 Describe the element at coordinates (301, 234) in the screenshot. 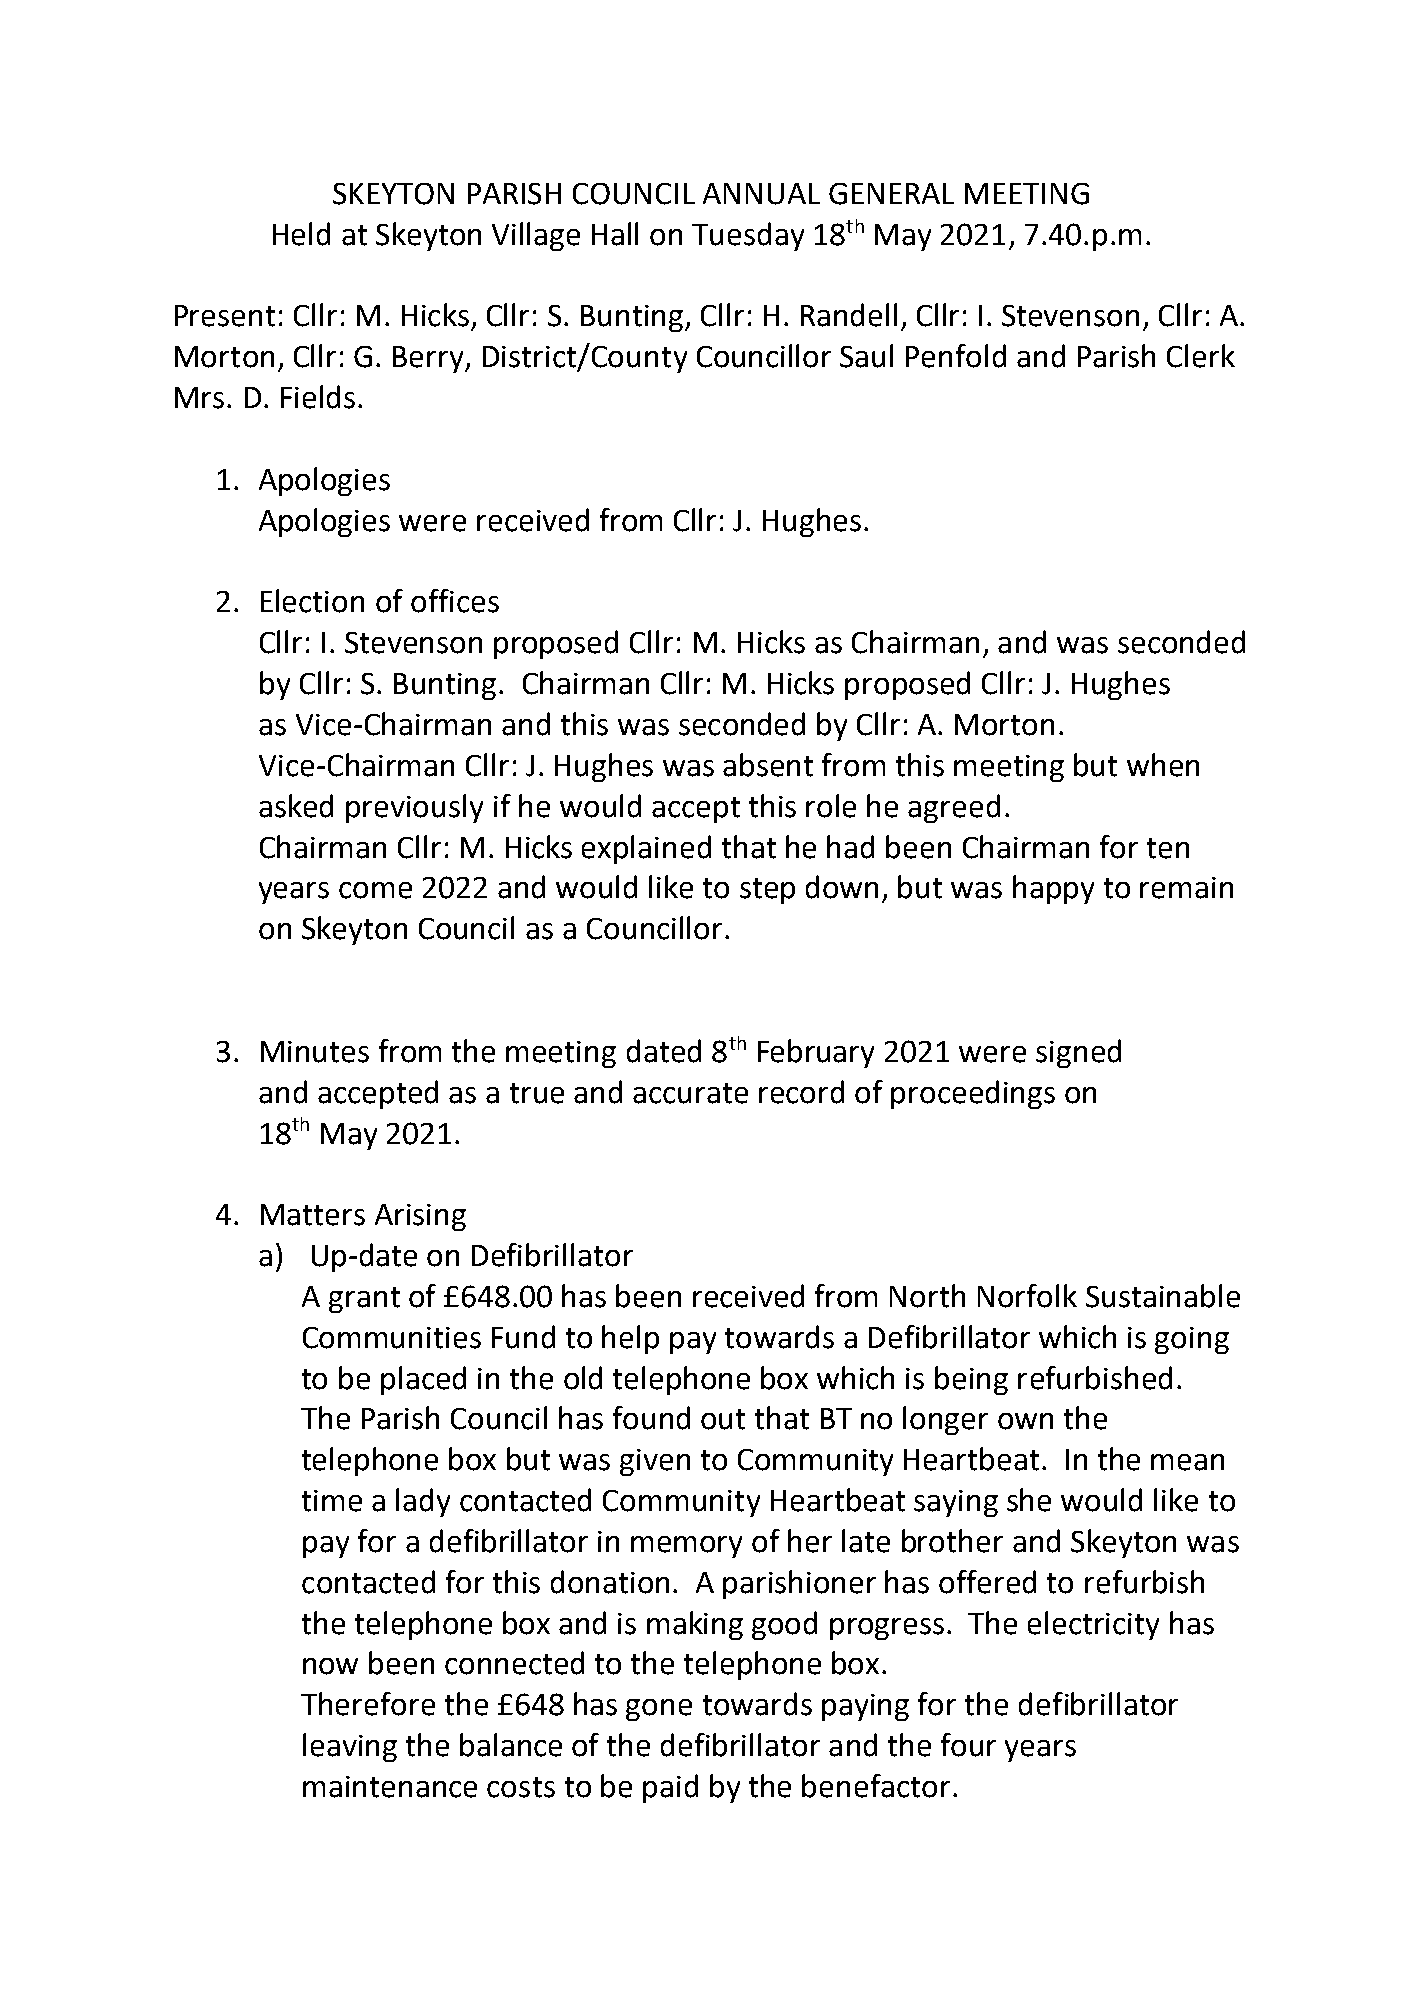

I see `Held` at that location.
